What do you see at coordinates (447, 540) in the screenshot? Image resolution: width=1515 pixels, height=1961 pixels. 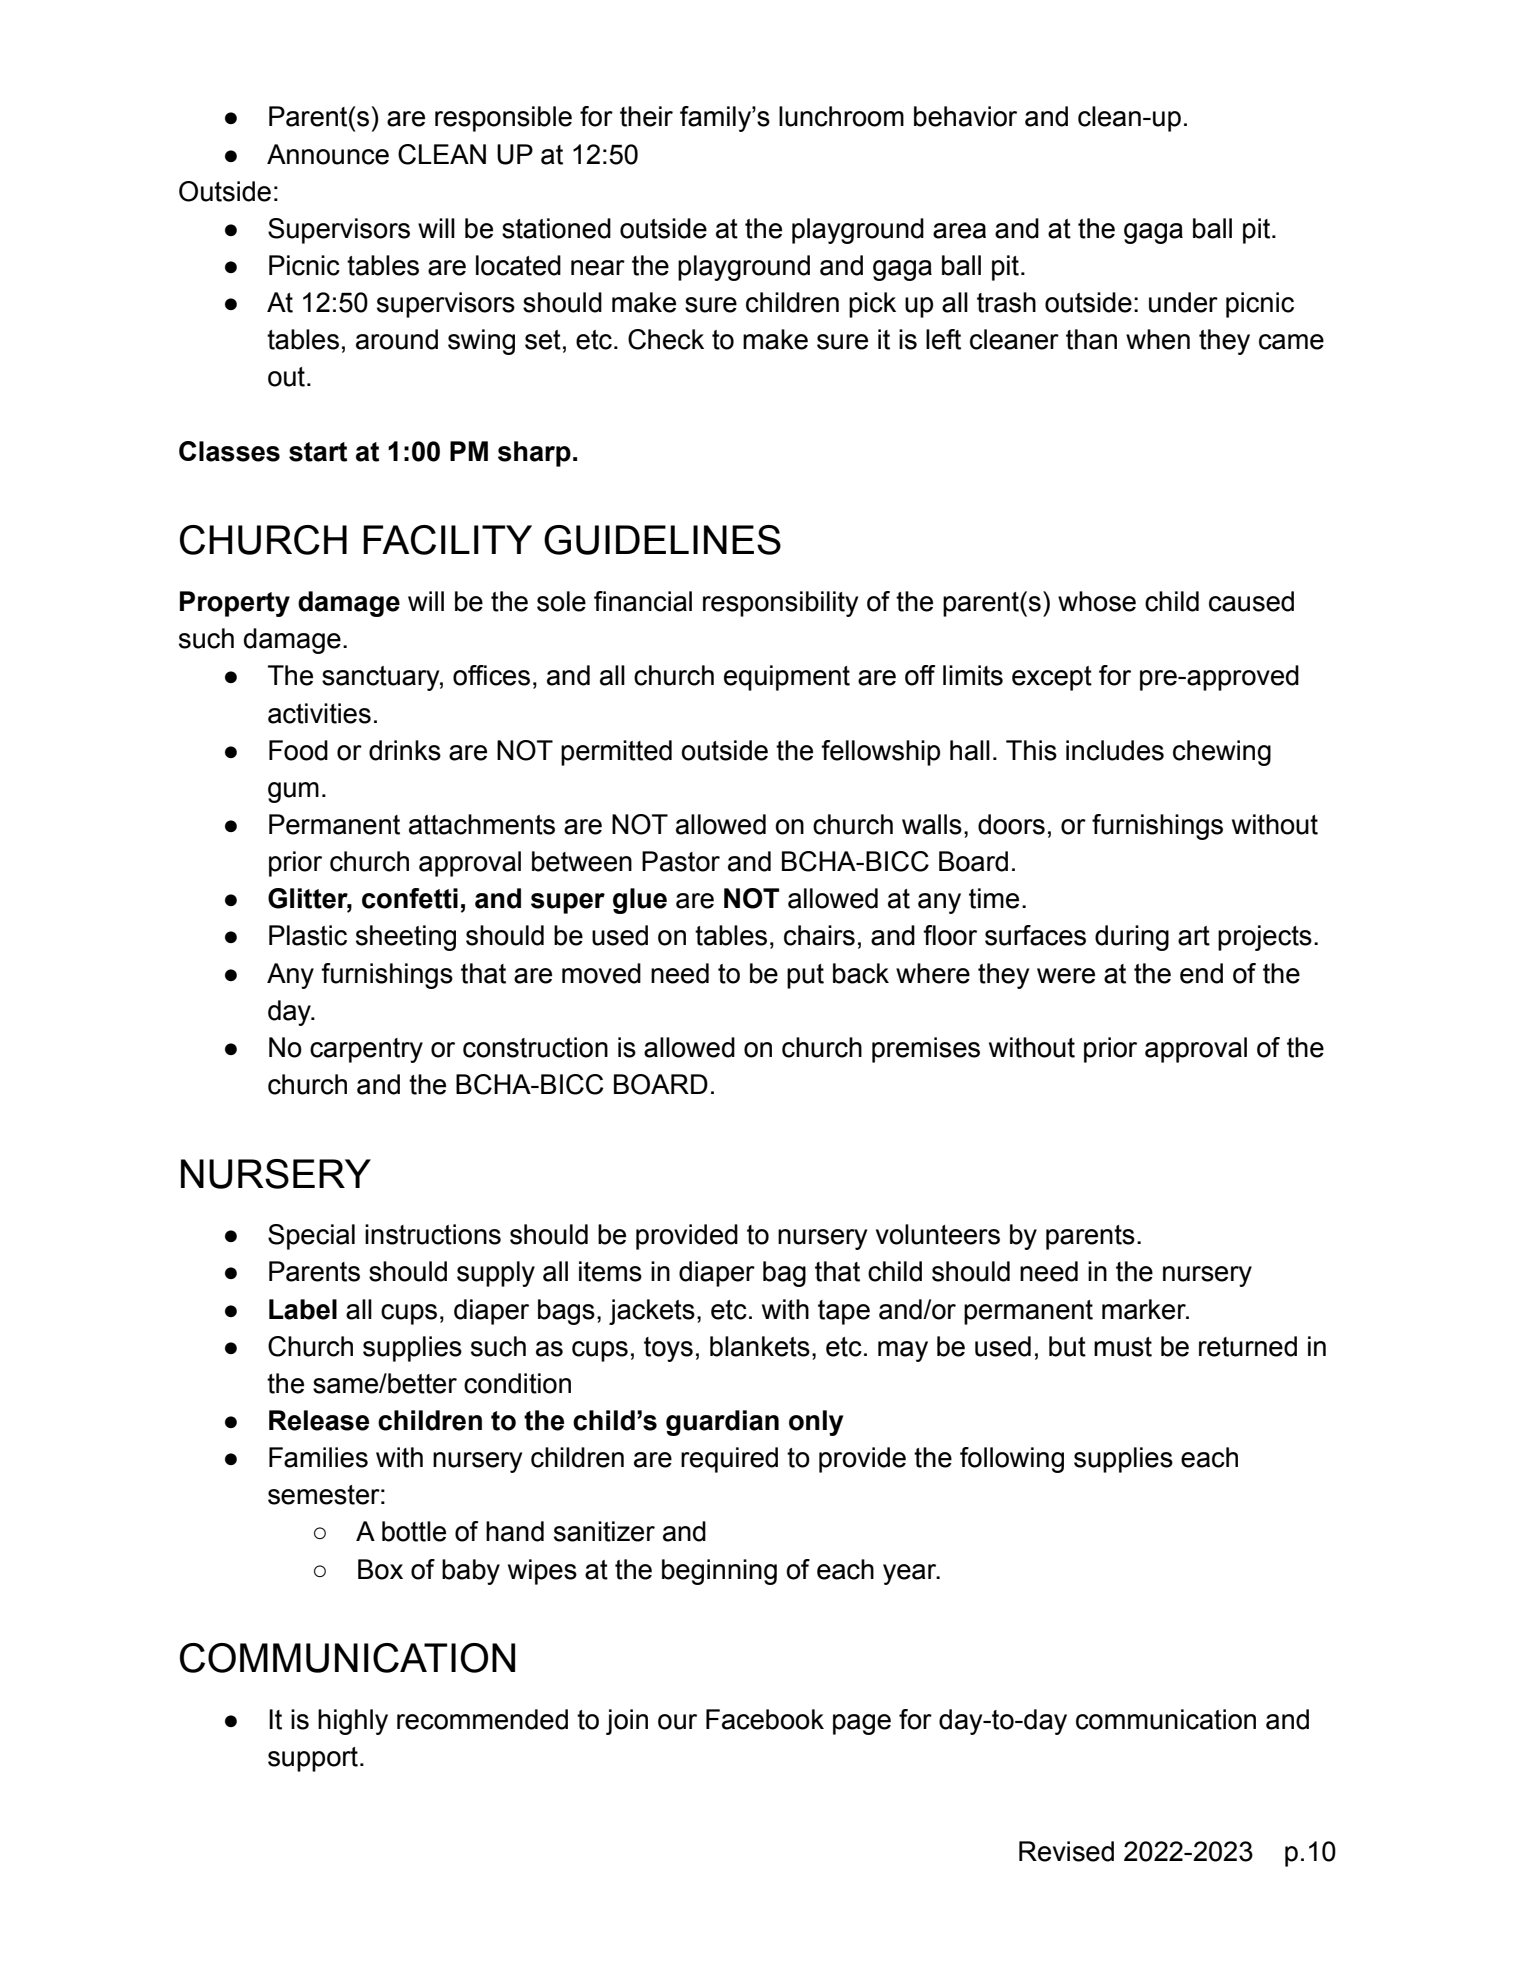 I see `FACILITY` at bounding box center [447, 540].
